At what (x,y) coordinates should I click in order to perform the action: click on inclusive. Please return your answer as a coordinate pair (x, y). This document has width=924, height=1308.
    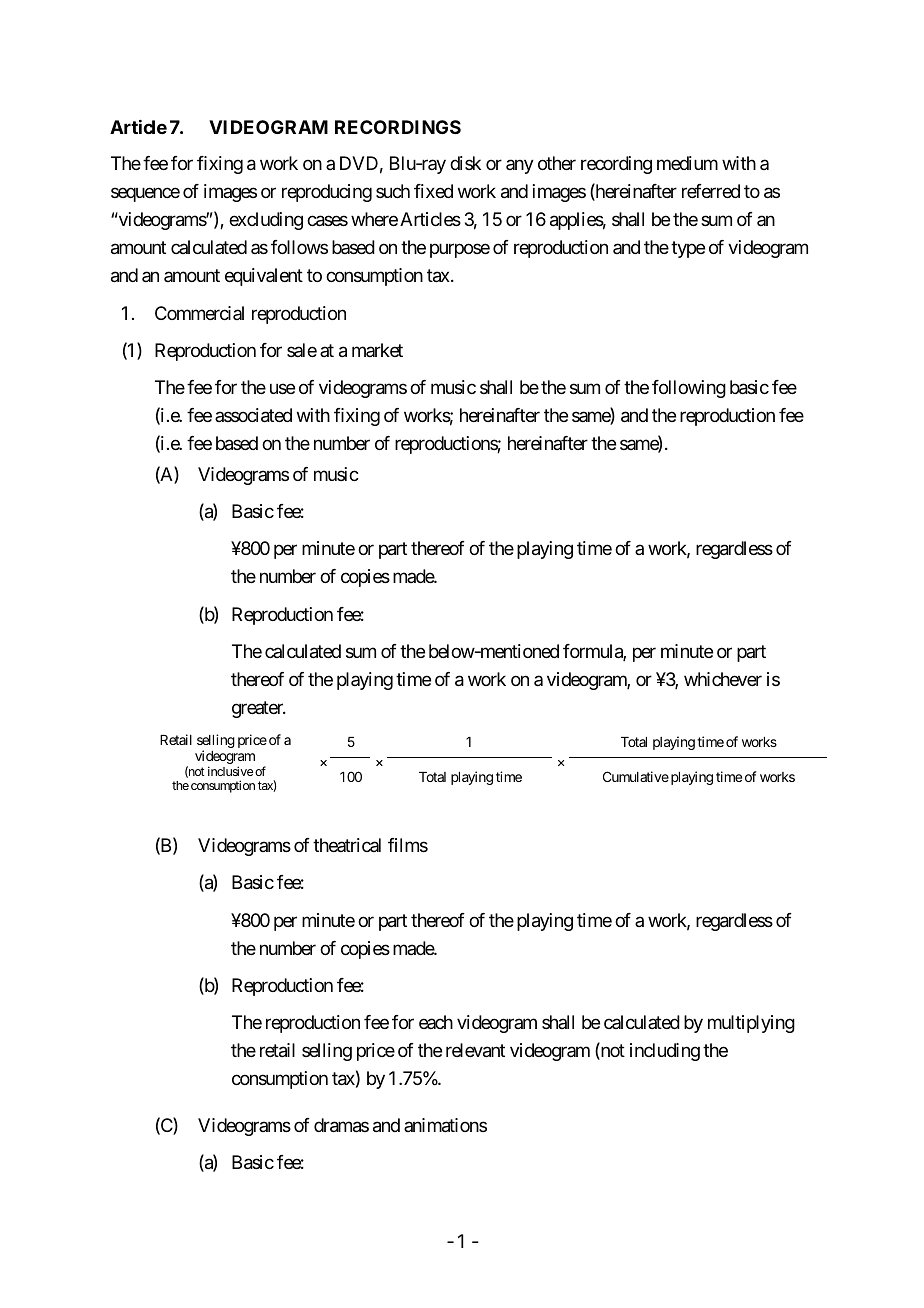
    Looking at the image, I should click on (230, 771).
